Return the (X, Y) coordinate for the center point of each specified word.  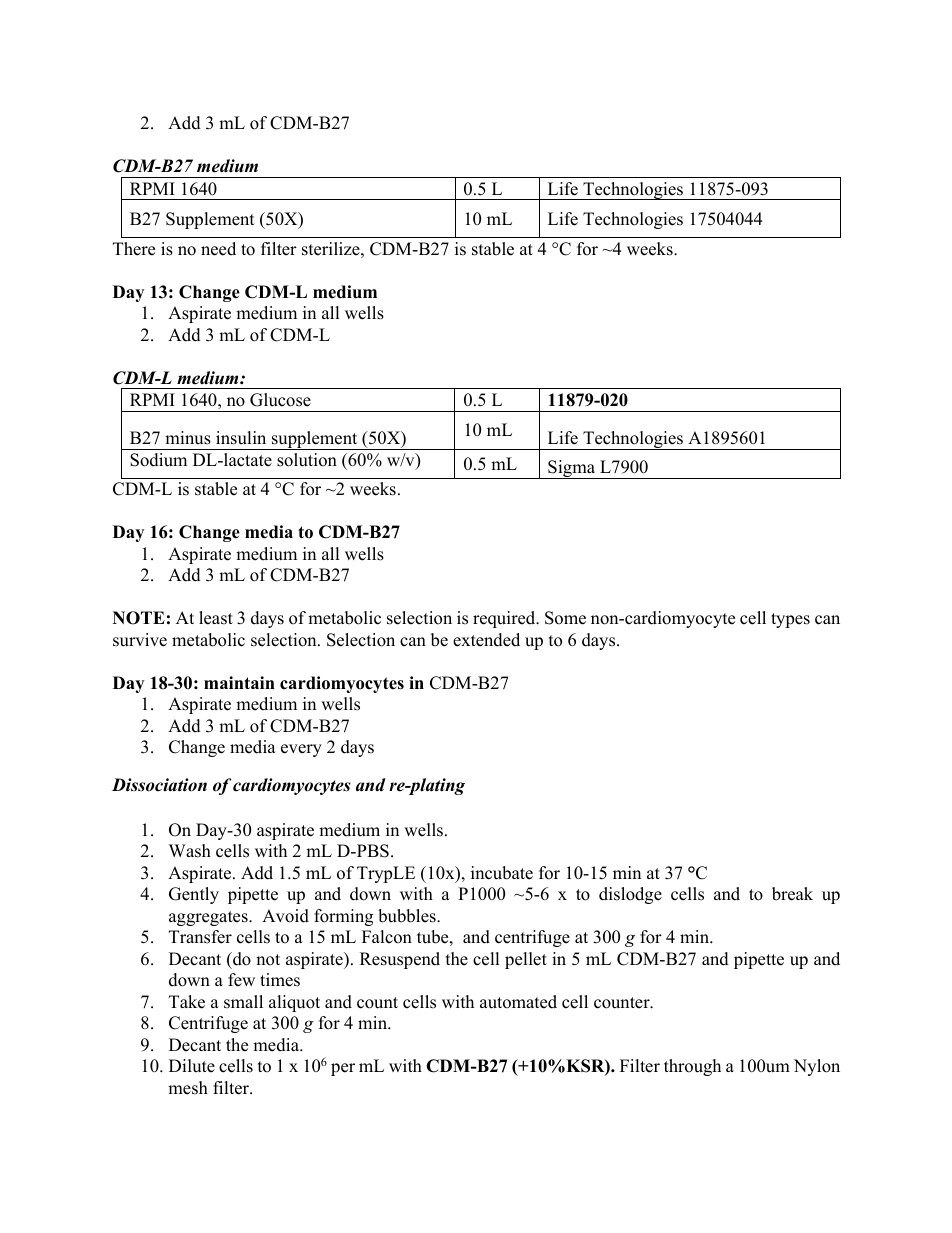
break (792, 894)
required (505, 619)
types (790, 620)
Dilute (192, 1066)
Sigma (572, 469)
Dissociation (159, 785)
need (218, 249)
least (216, 618)
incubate (502, 873)
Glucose (280, 400)
